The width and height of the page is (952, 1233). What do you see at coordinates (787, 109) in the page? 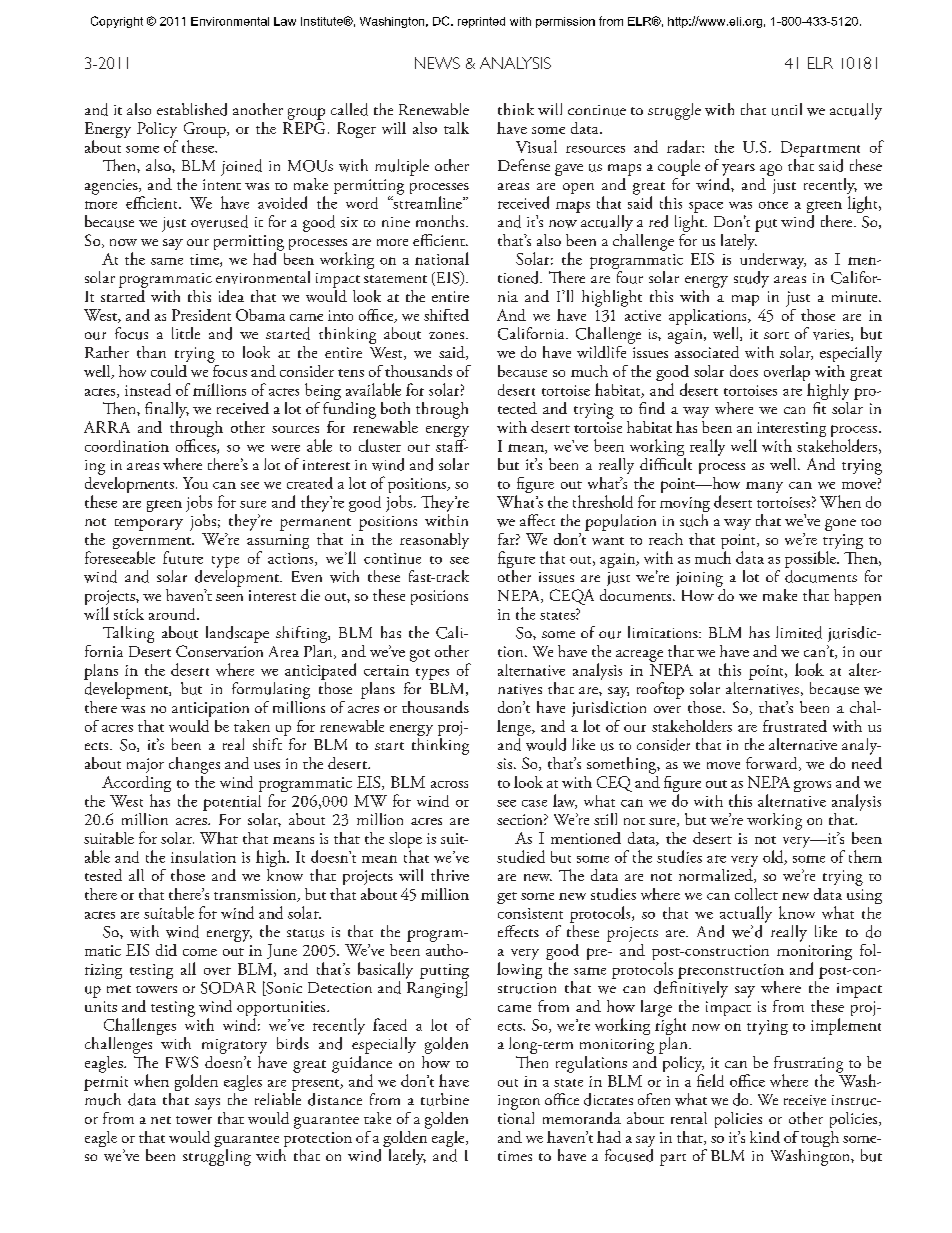
I see `until` at bounding box center [787, 109].
